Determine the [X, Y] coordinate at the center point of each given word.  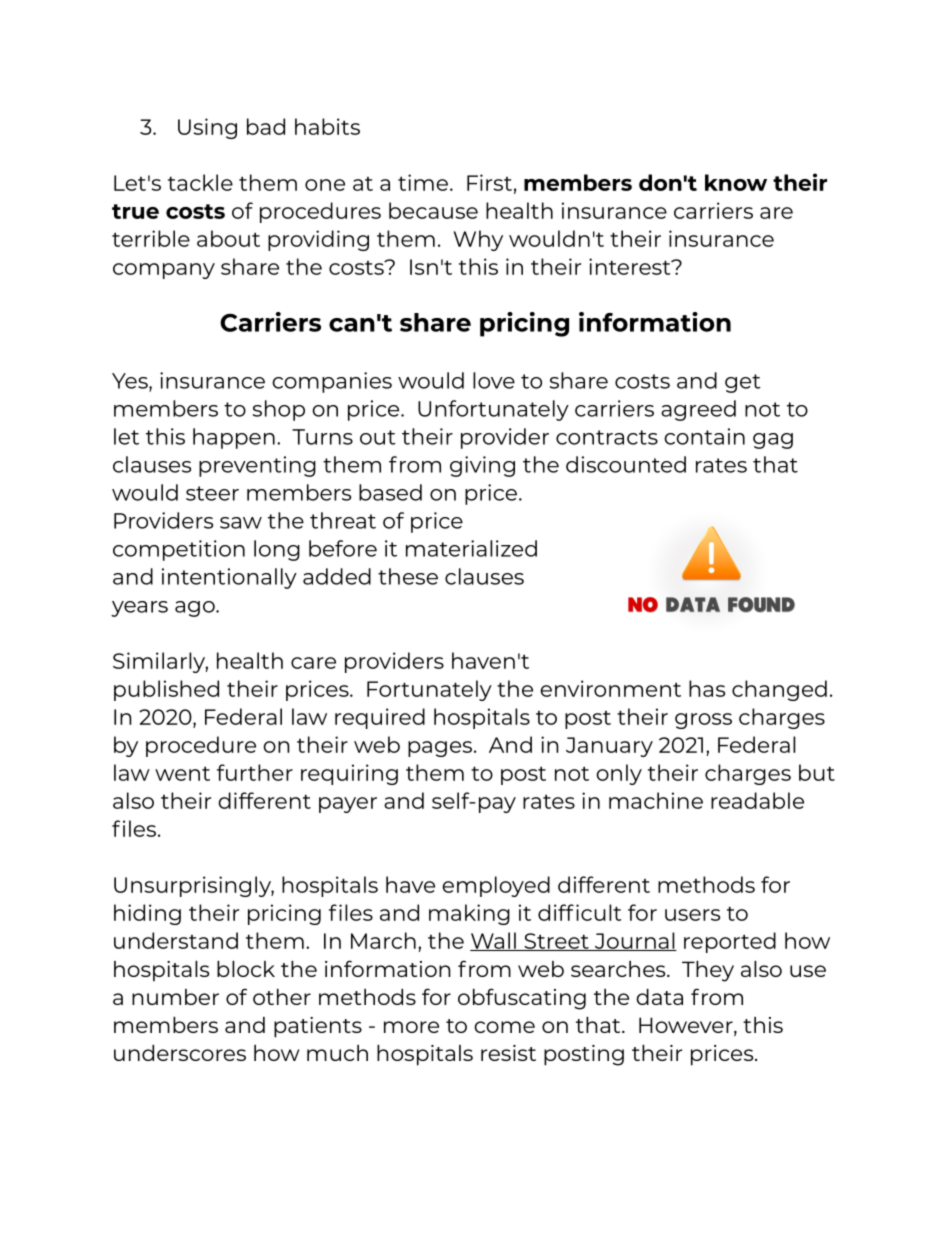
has [707, 688]
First [489, 182]
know [736, 182]
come [504, 1027]
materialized [471, 548]
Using [207, 128]
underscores [180, 1053]
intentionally [229, 578]
